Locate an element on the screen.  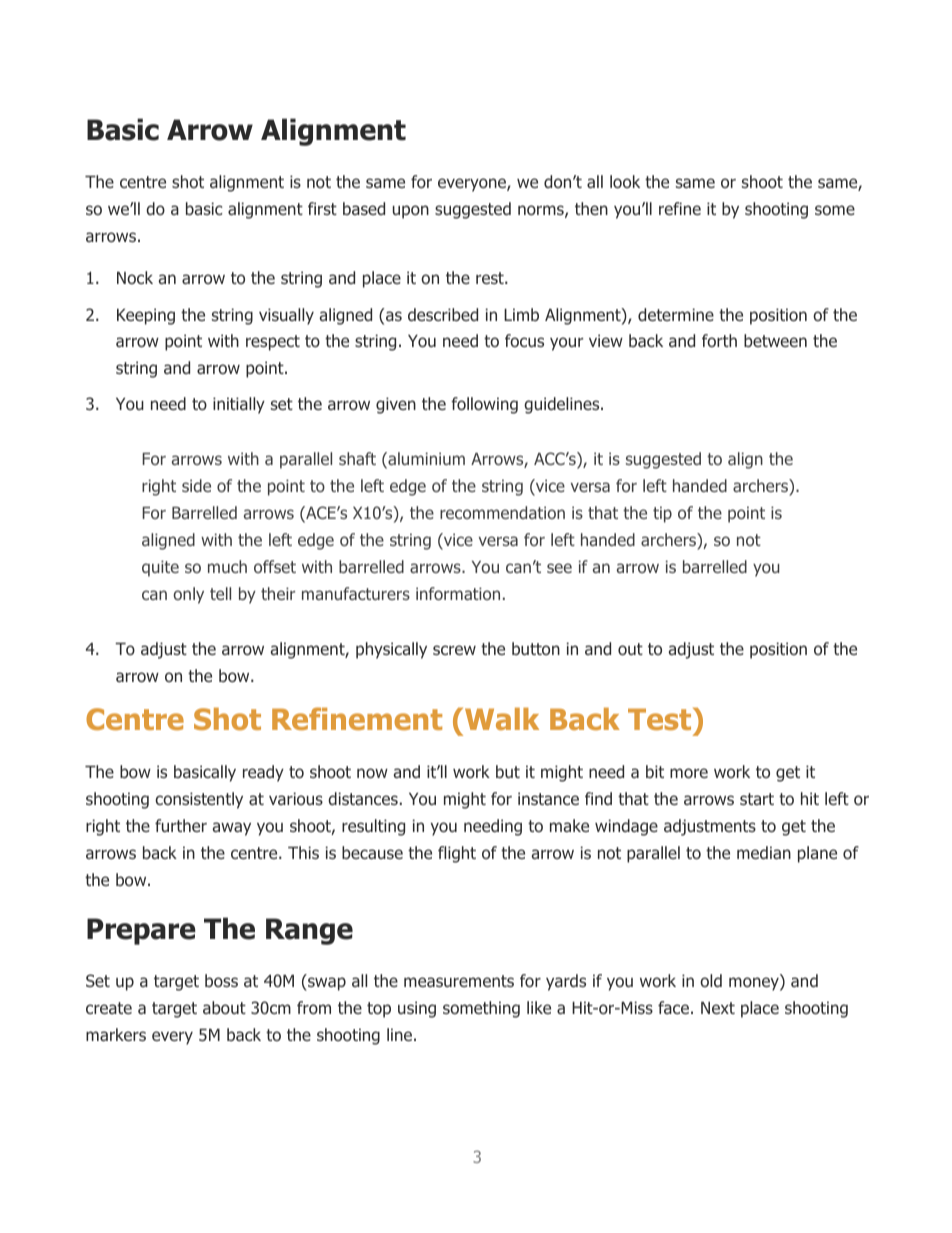
about is located at coordinates (224, 1007).
